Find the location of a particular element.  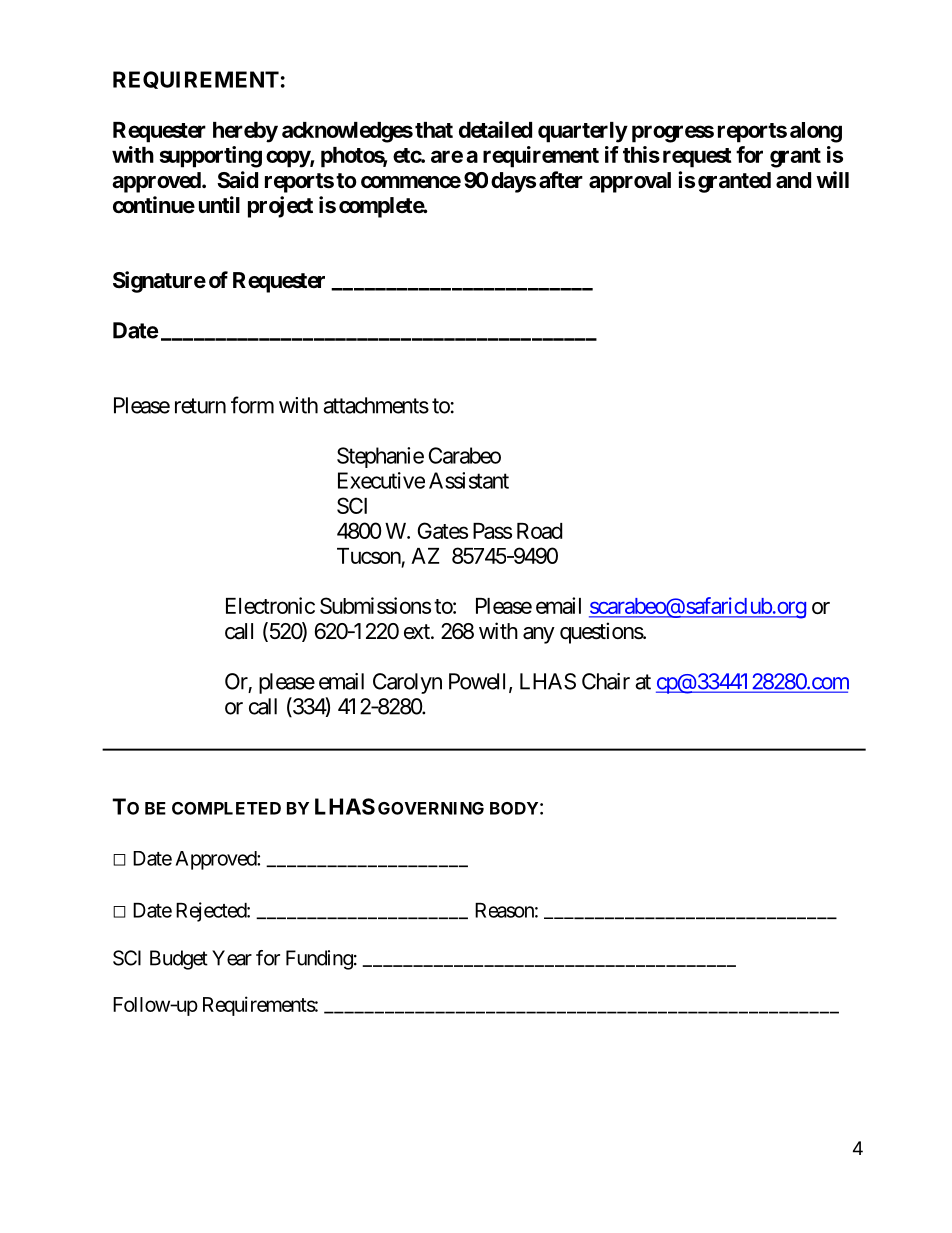

will is located at coordinates (832, 179).
